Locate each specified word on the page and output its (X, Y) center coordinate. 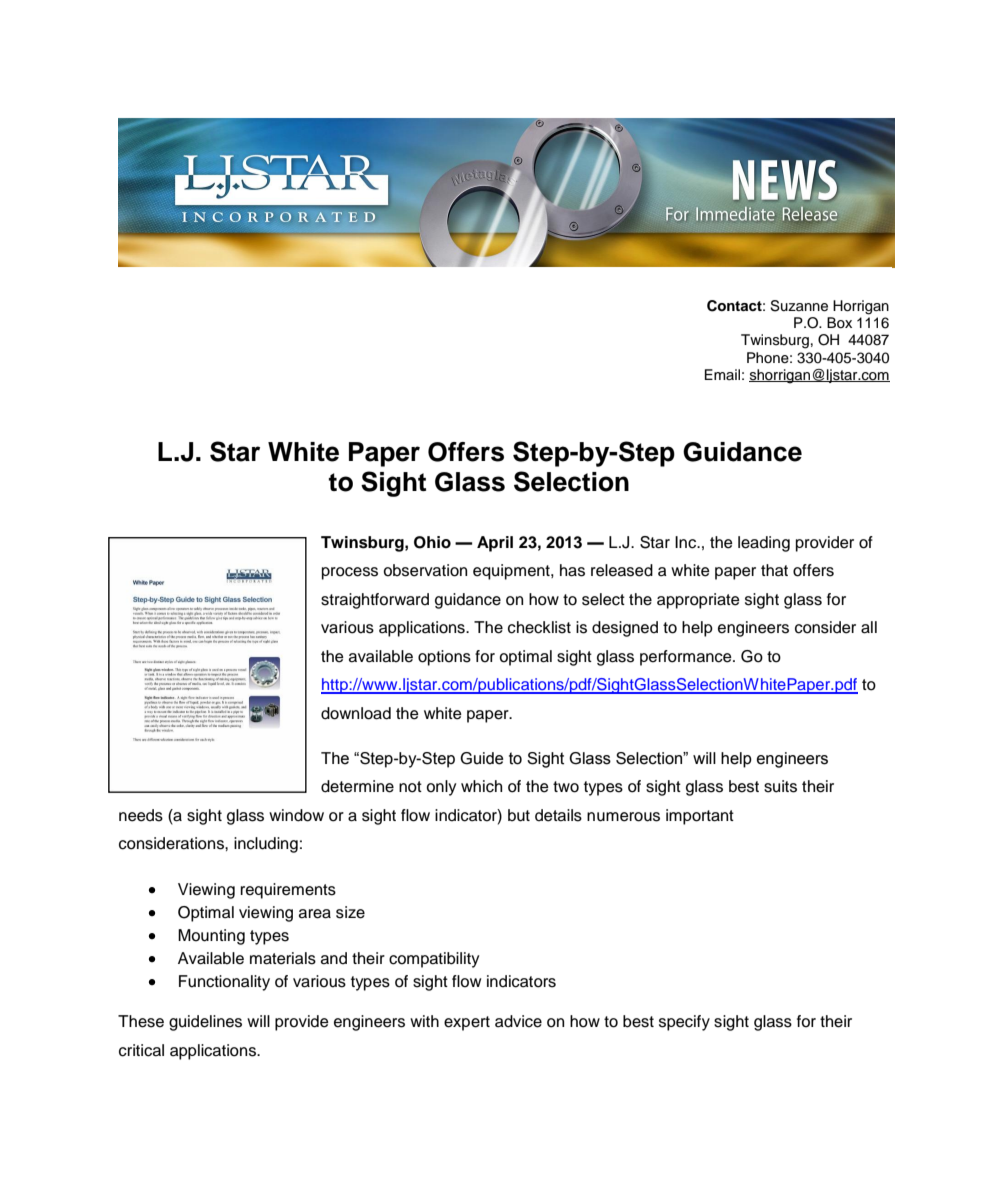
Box (839, 322)
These (141, 1021)
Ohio (432, 542)
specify (684, 1023)
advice (518, 1021)
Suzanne (799, 306)
